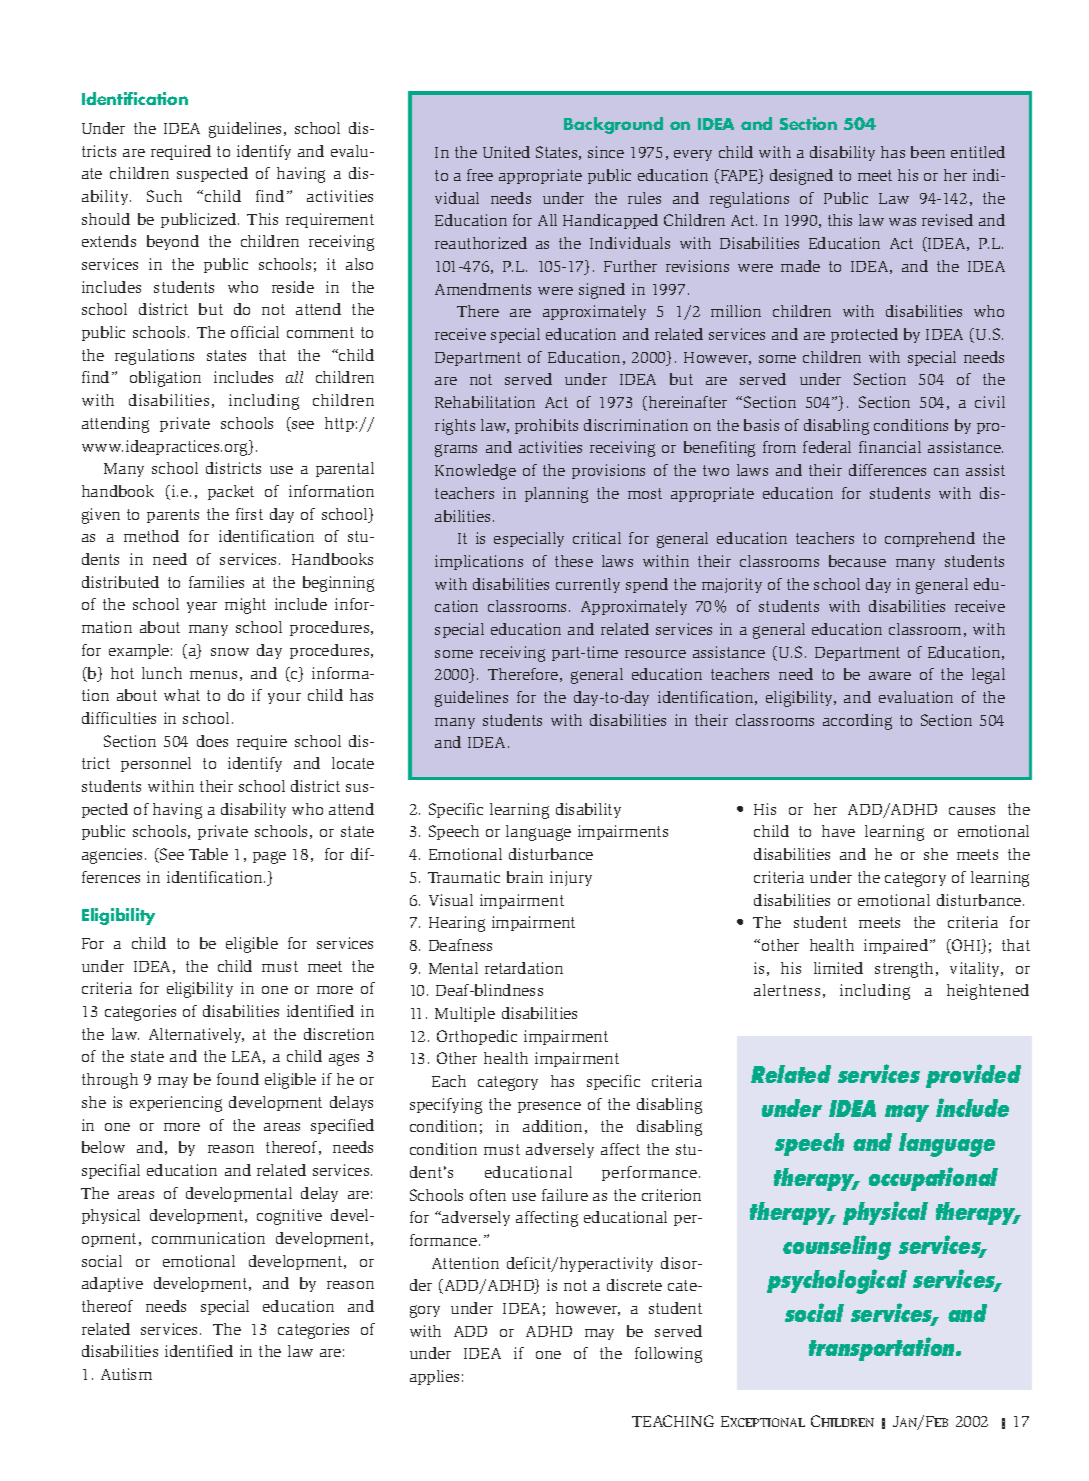  Describe the element at coordinates (126, 1374) in the document. I see `Autism` at that location.
